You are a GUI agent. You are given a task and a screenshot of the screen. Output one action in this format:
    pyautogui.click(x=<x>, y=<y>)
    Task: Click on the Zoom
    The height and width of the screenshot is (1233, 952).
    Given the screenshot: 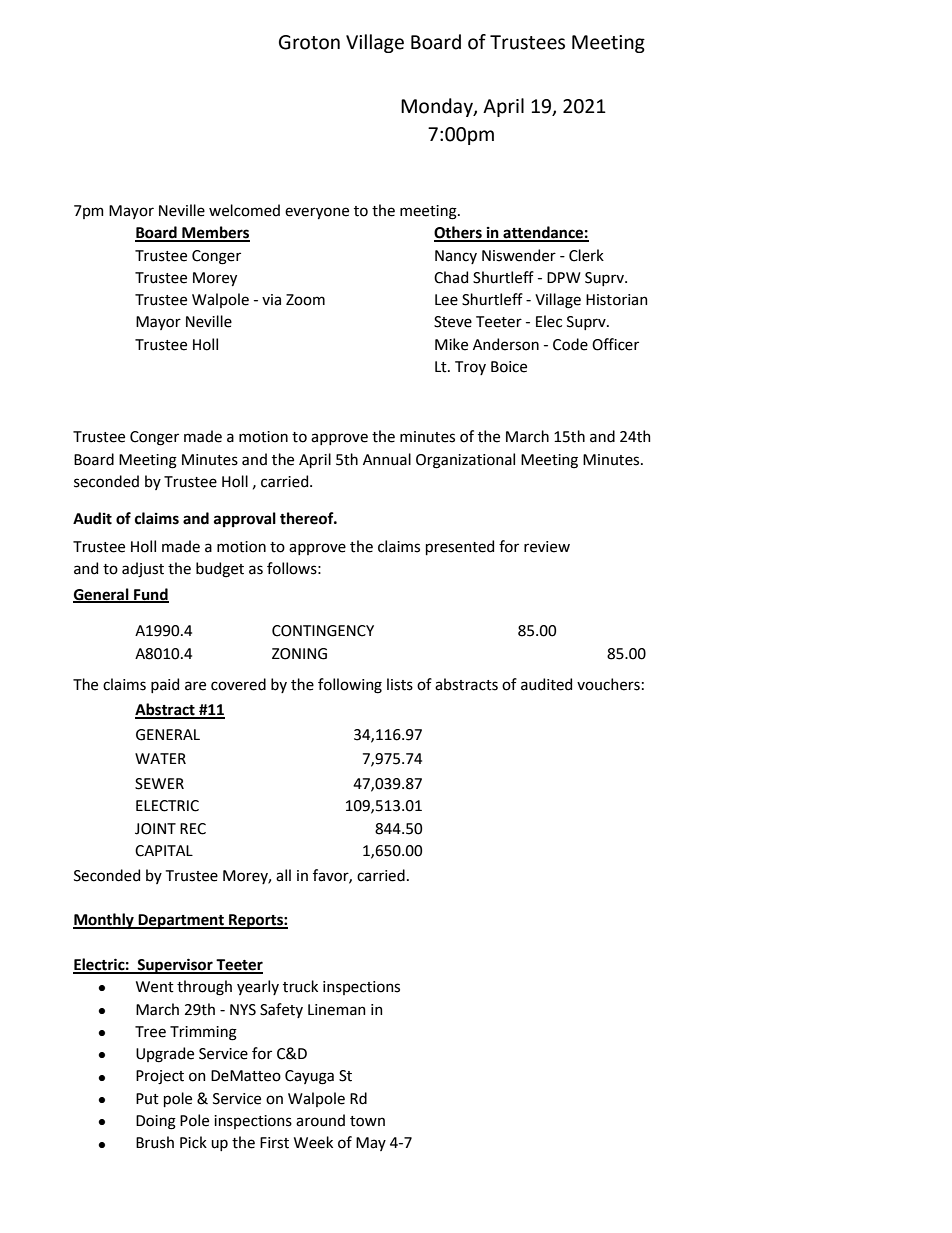 What is the action you would take?
    pyautogui.click(x=305, y=300)
